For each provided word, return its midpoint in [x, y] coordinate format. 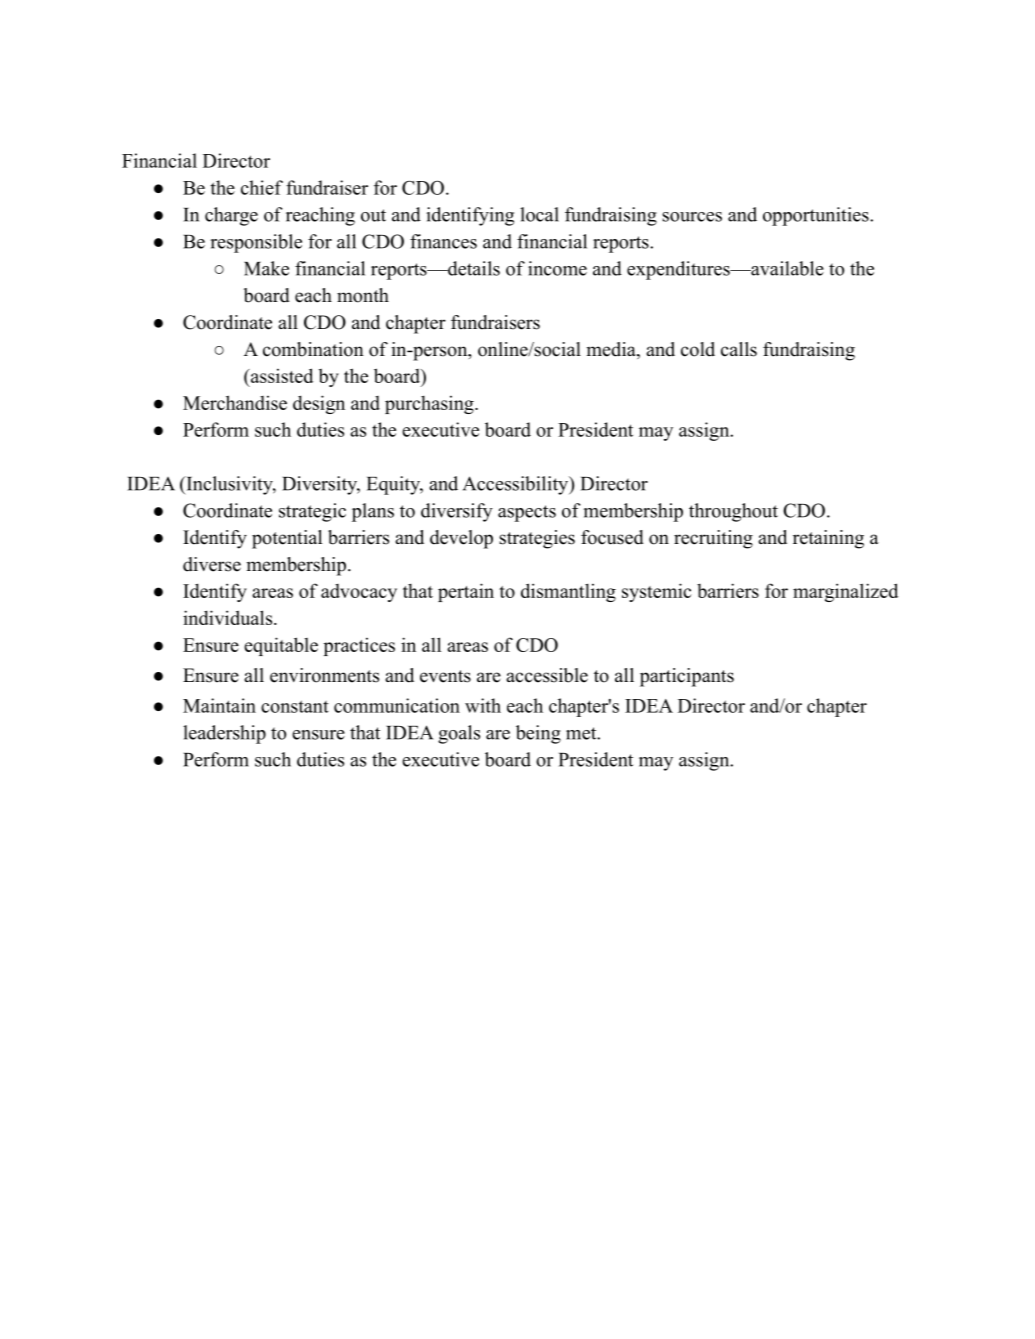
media [612, 350]
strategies [537, 539]
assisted [281, 375]
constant [295, 706]
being [538, 734]
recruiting [713, 539]
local [539, 214]
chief [262, 187]
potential [287, 539]
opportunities [817, 216]
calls [739, 349]
